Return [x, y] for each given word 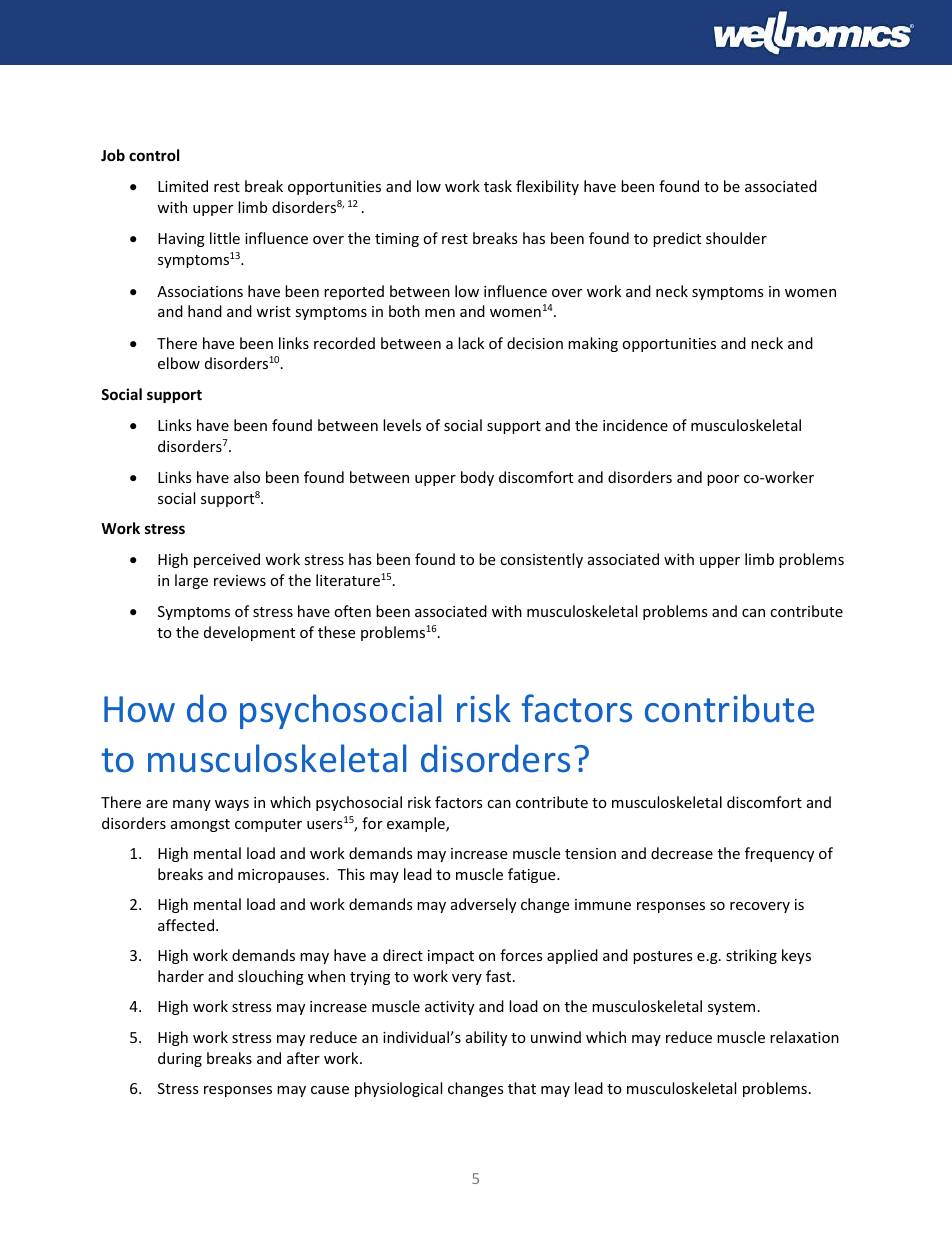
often [352, 611]
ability [486, 1038]
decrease [682, 853]
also [247, 477]
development [249, 633]
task [498, 186]
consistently [541, 560]
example [417, 824]
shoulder [736, 238]
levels [402, 425]
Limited [183, 186]
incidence [635, 425]
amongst [200, 825]
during [180, 1059]
